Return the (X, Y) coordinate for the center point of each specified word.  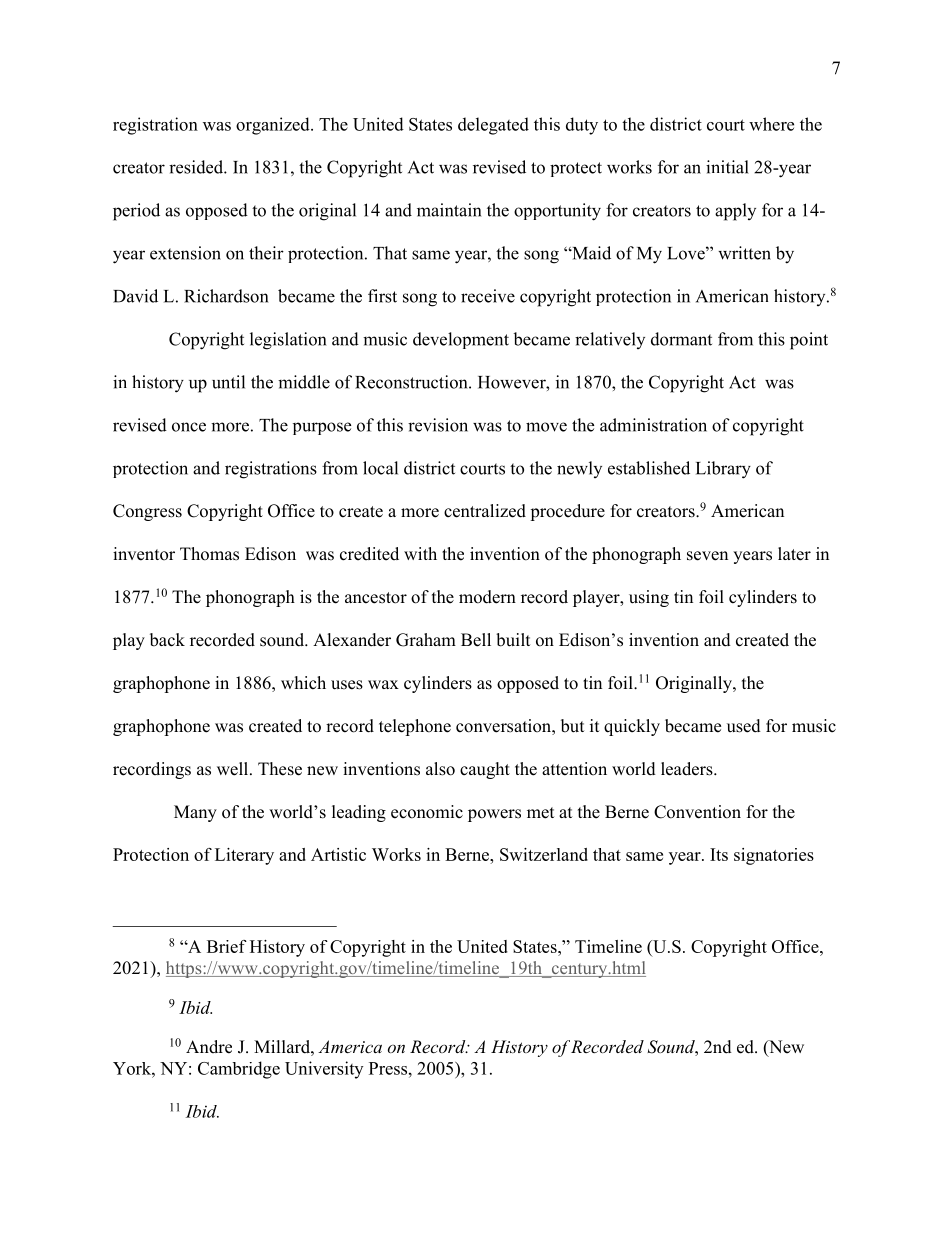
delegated (493, 126)
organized (274, 126)
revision (438, 425)
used (744, 726)
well (234, 769)
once (189, 427)
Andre (209, 1047)
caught (485, 770)
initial (727, 167)
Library (723, 470)
